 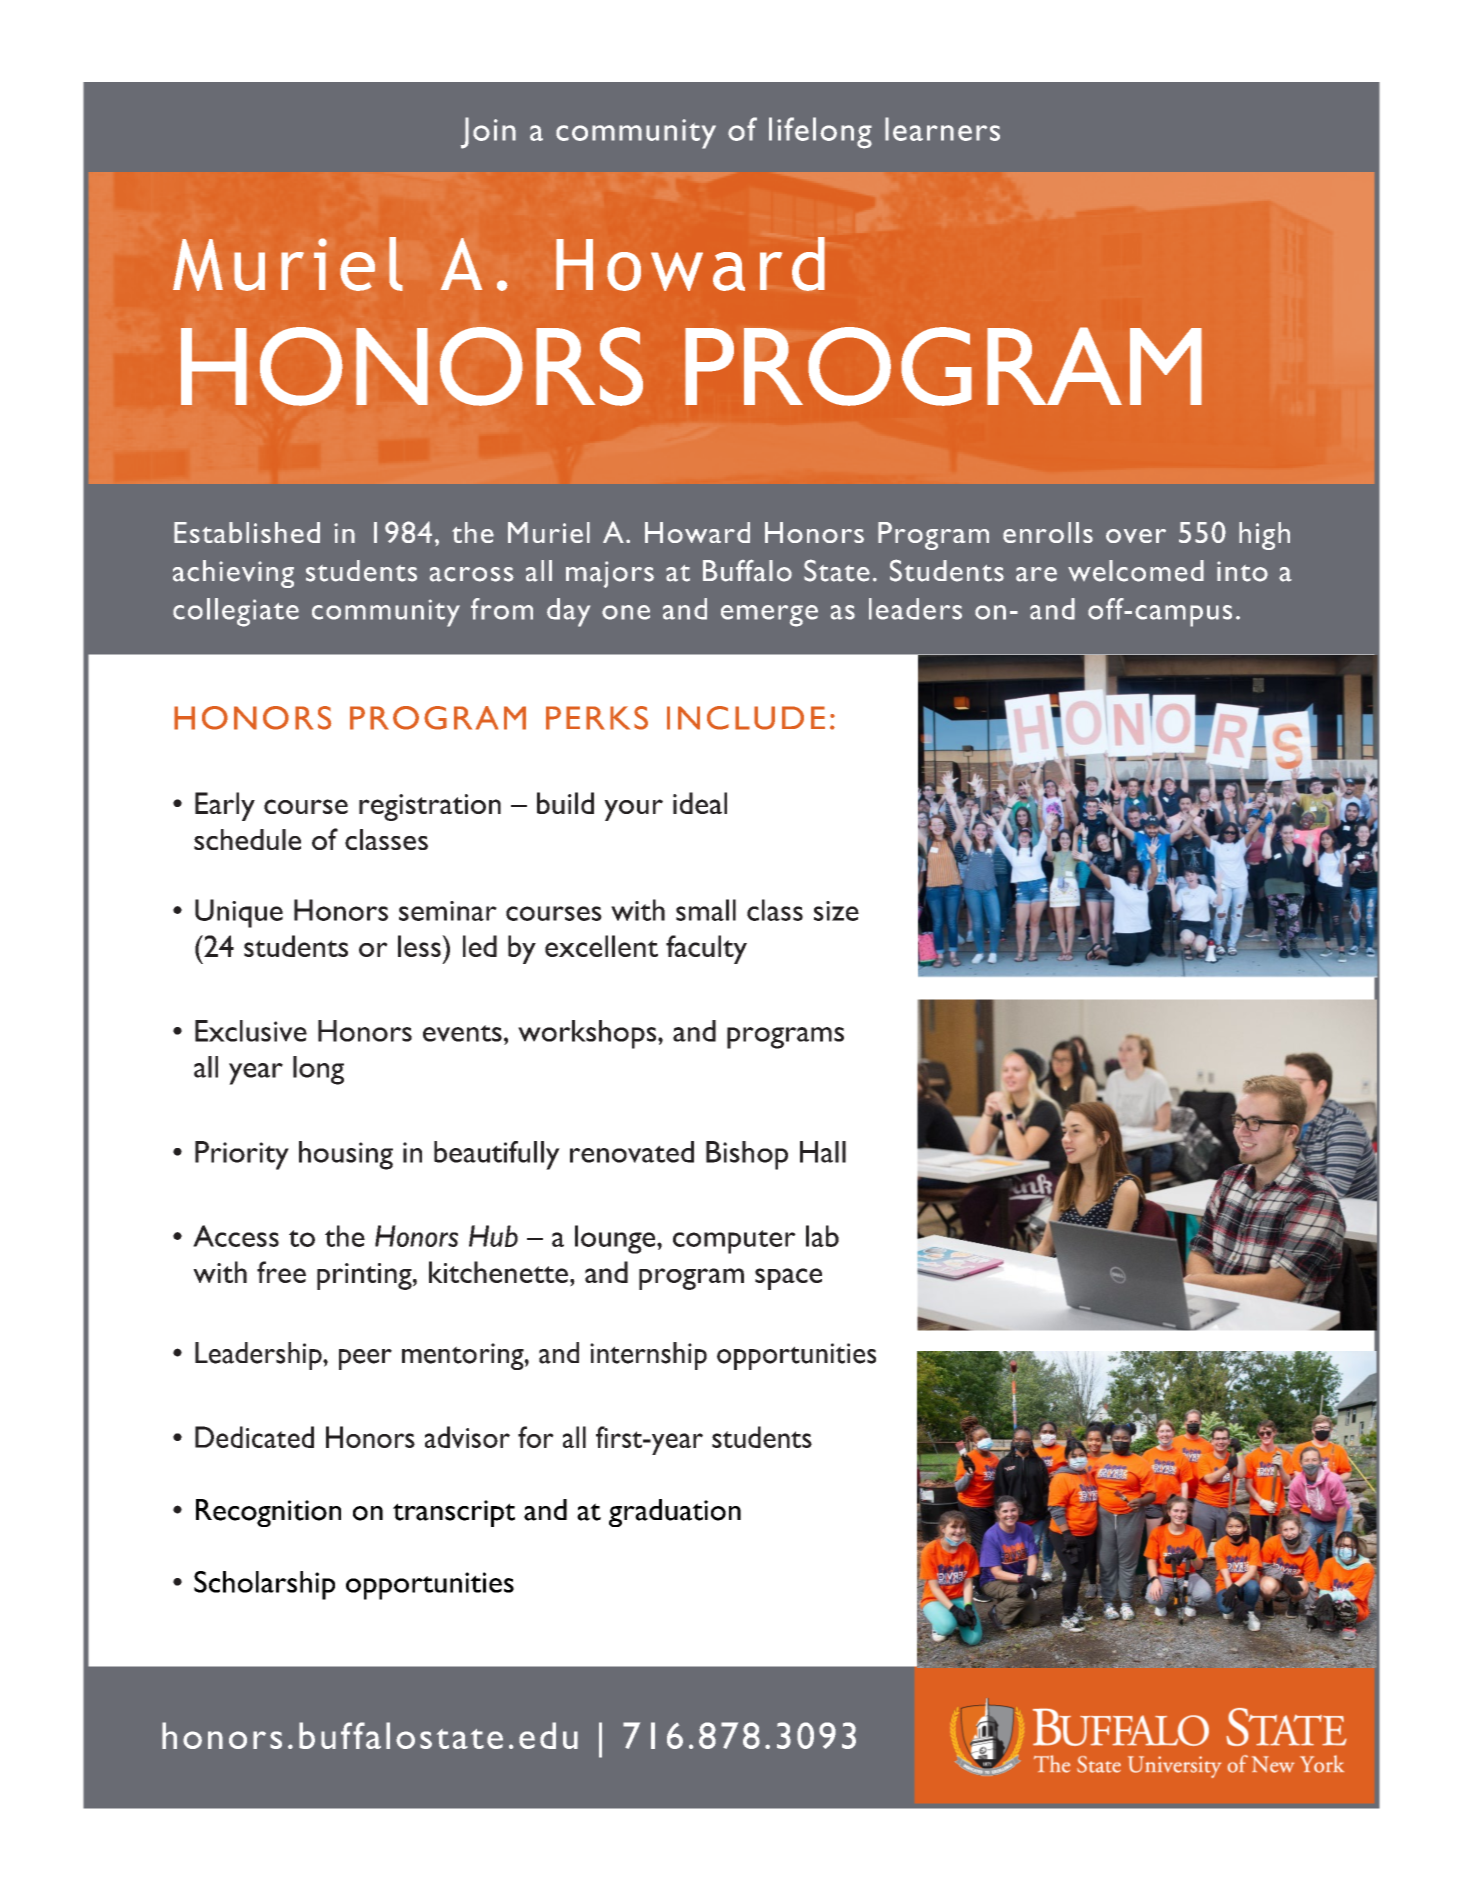 I want to click on faculty, so click(x=706, y=949).
